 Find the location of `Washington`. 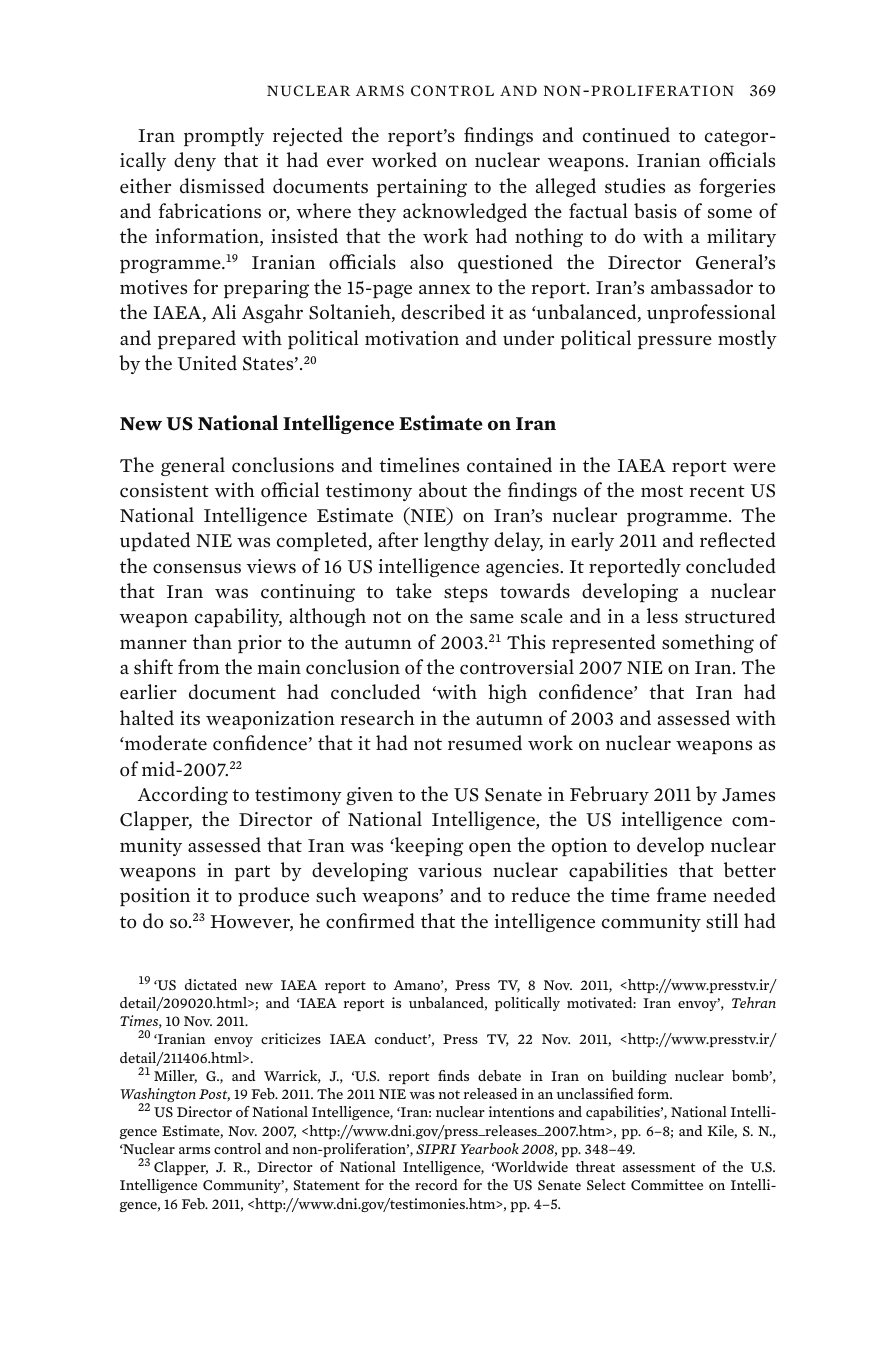

Washington is located at coordinates (158, 1097).
